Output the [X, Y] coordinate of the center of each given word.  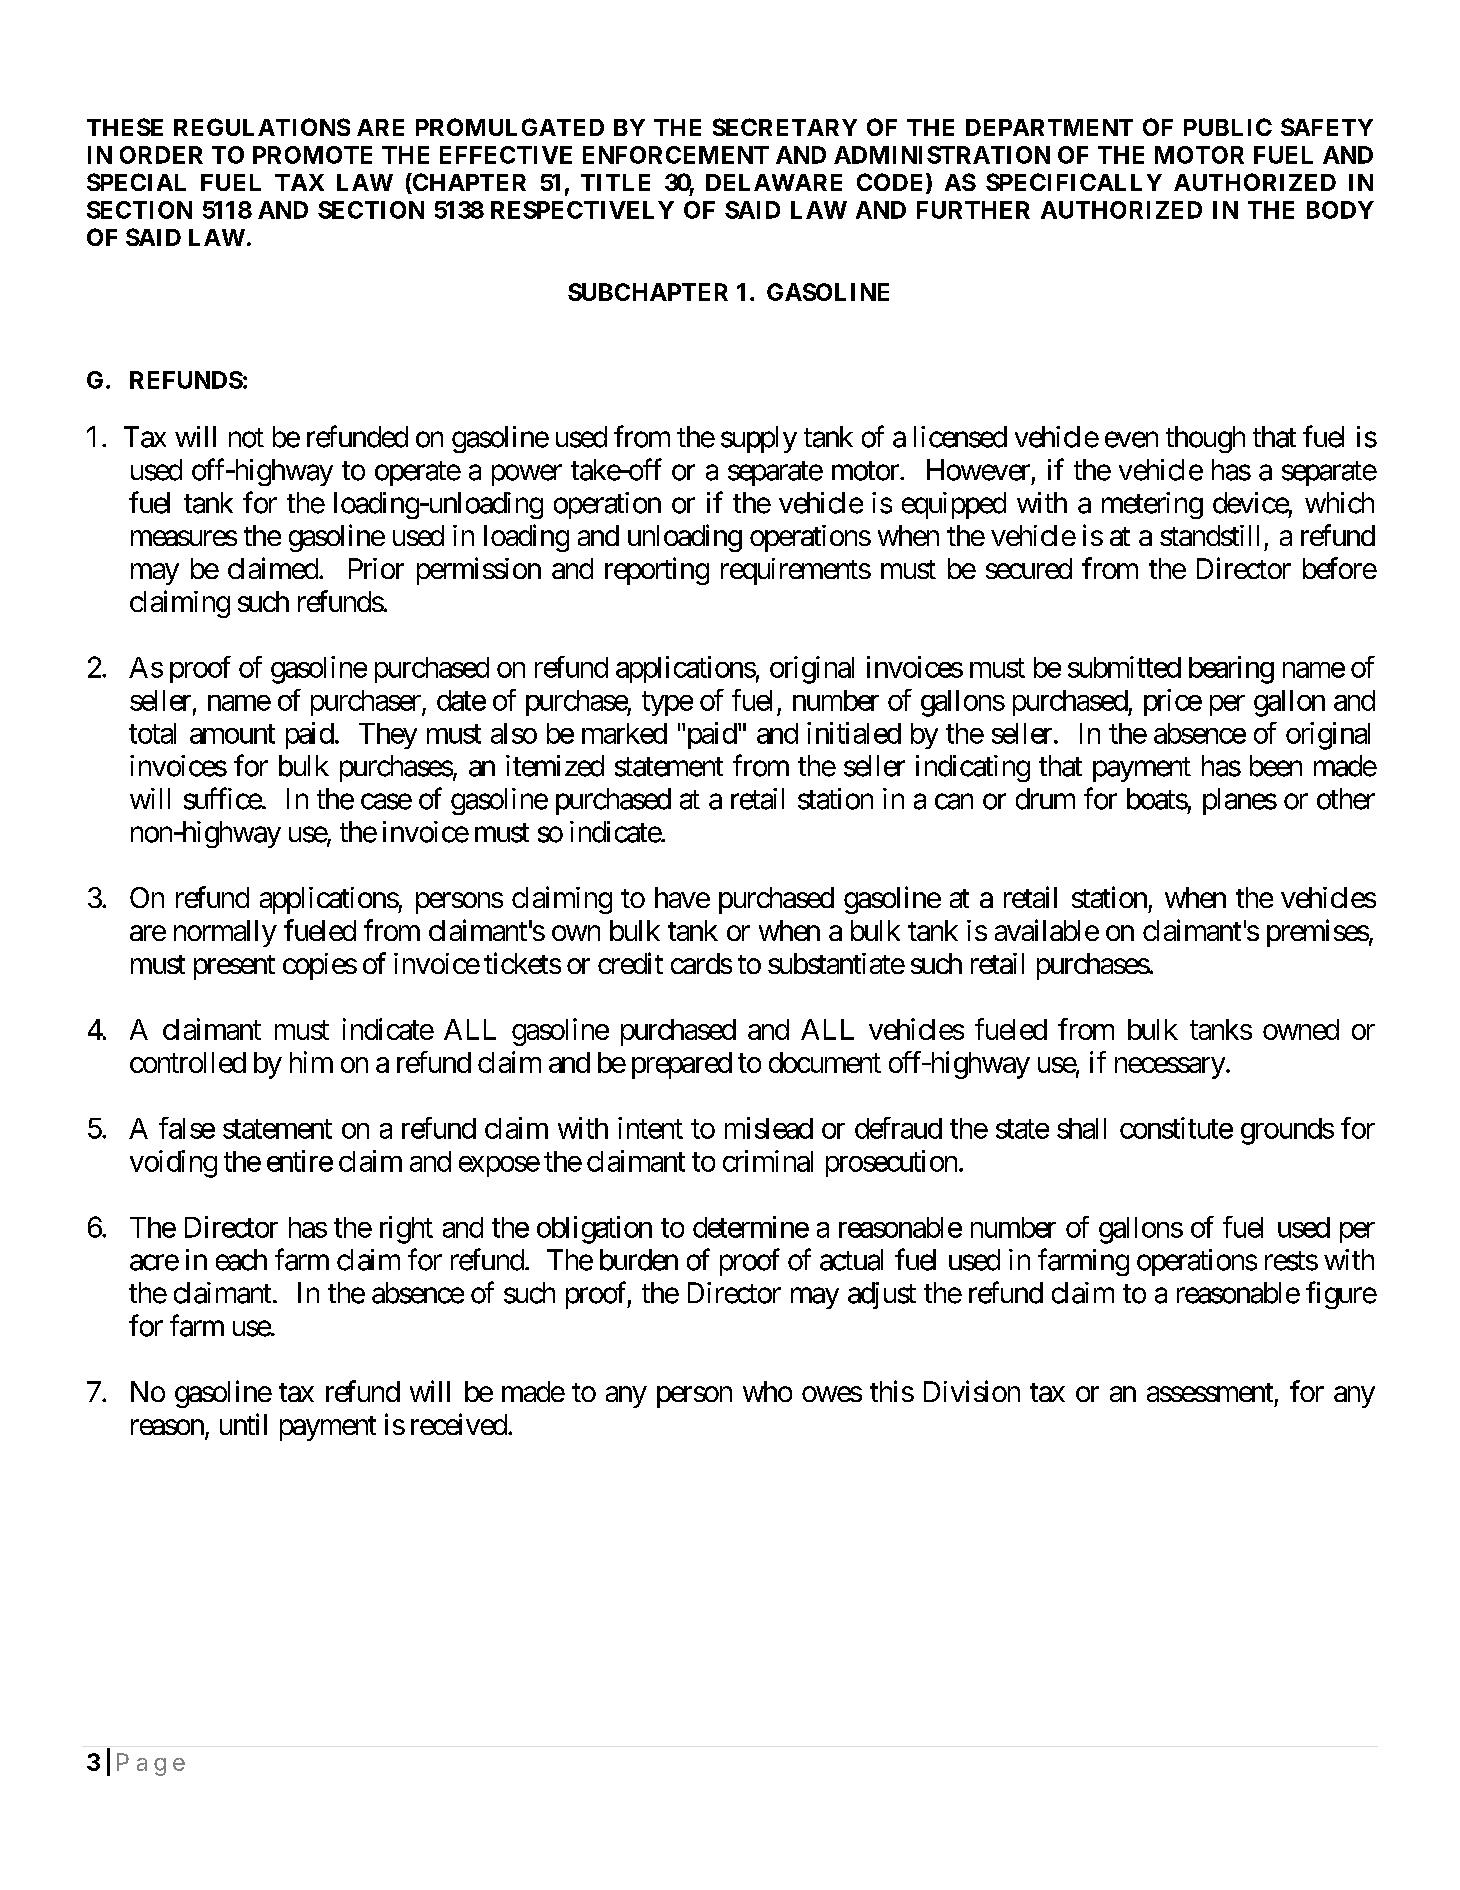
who [767, 1391]
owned [1301, 1029]
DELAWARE [774, 182]
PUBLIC [1228, 127]
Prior [376, 568]
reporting [657, 571]
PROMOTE [312, 155]
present [234, 967]
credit [630, 963]
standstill [1209, 535]
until [243, 1424]
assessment [1210, 1392]
